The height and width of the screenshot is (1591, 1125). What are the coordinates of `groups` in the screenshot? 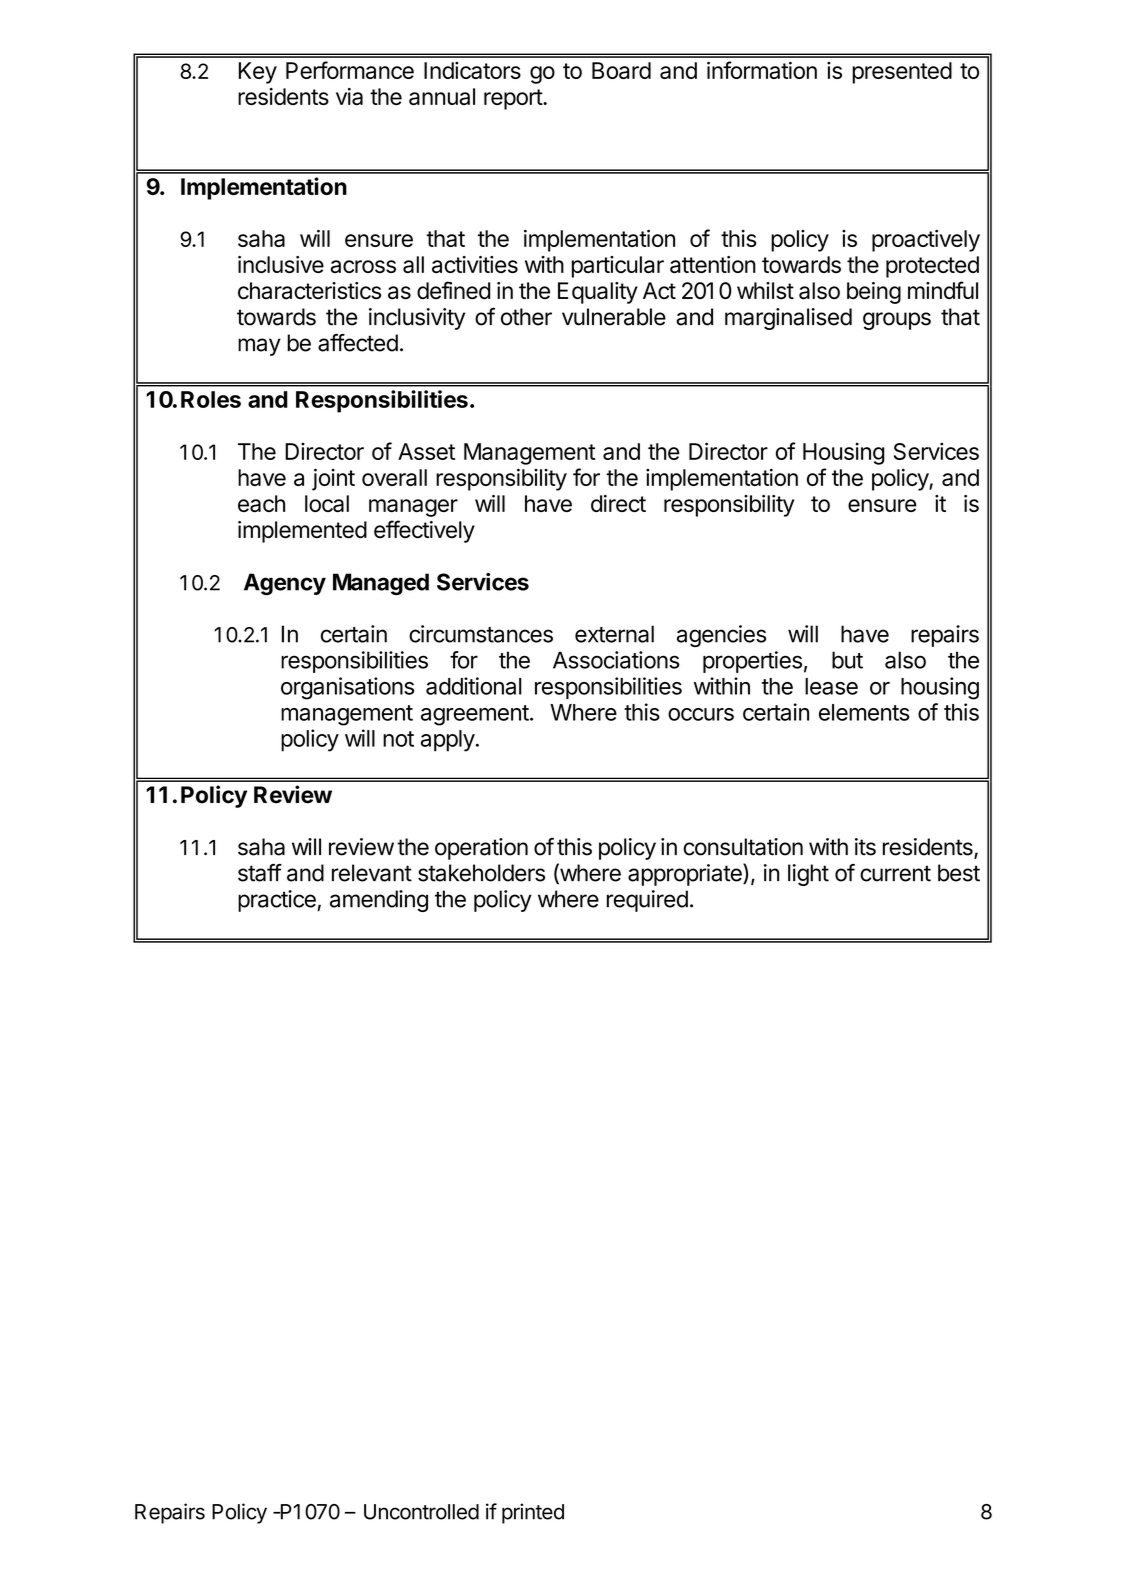 It's located at (897, 321).
